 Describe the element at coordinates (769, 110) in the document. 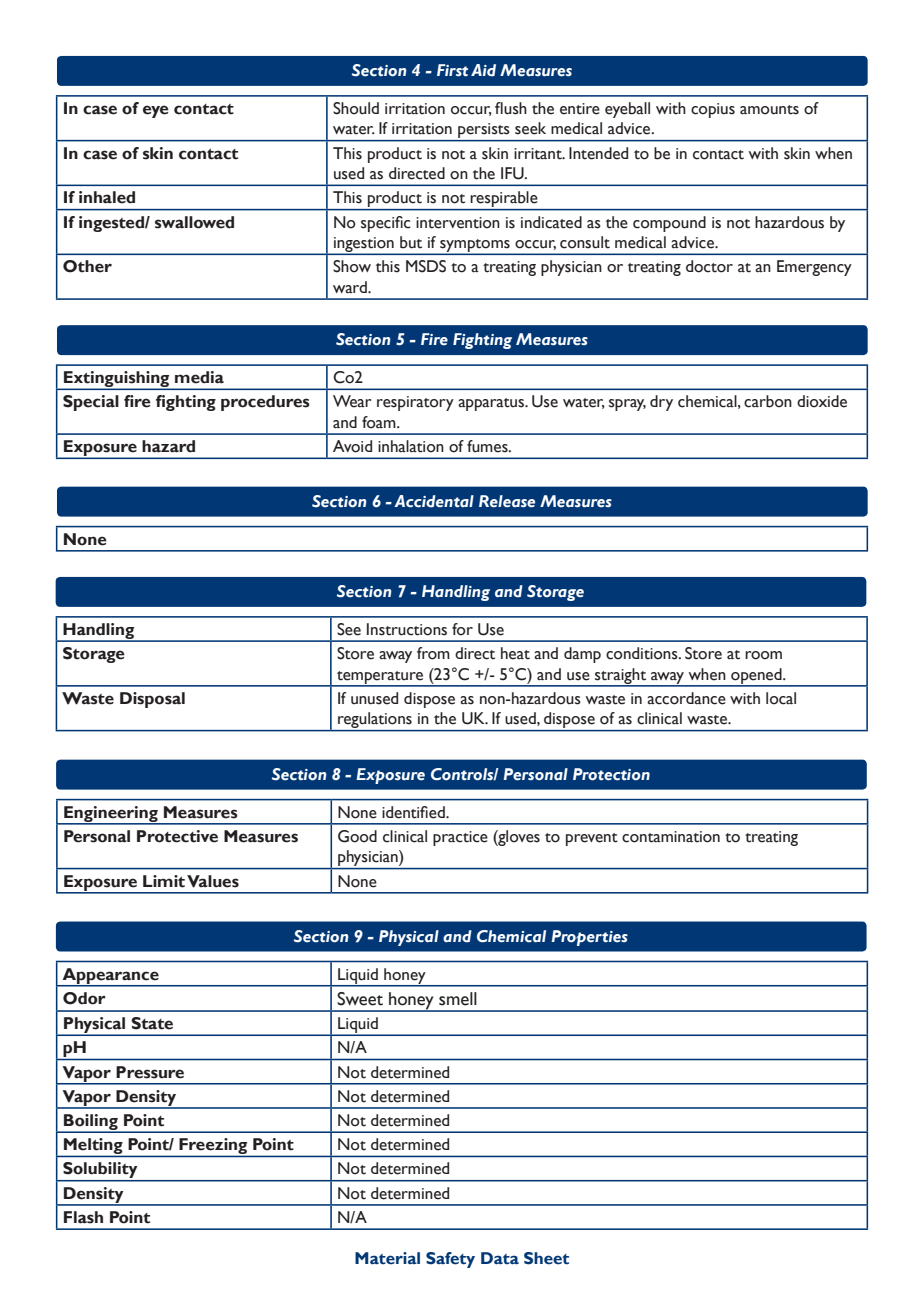

I see `amounts` at that location.
